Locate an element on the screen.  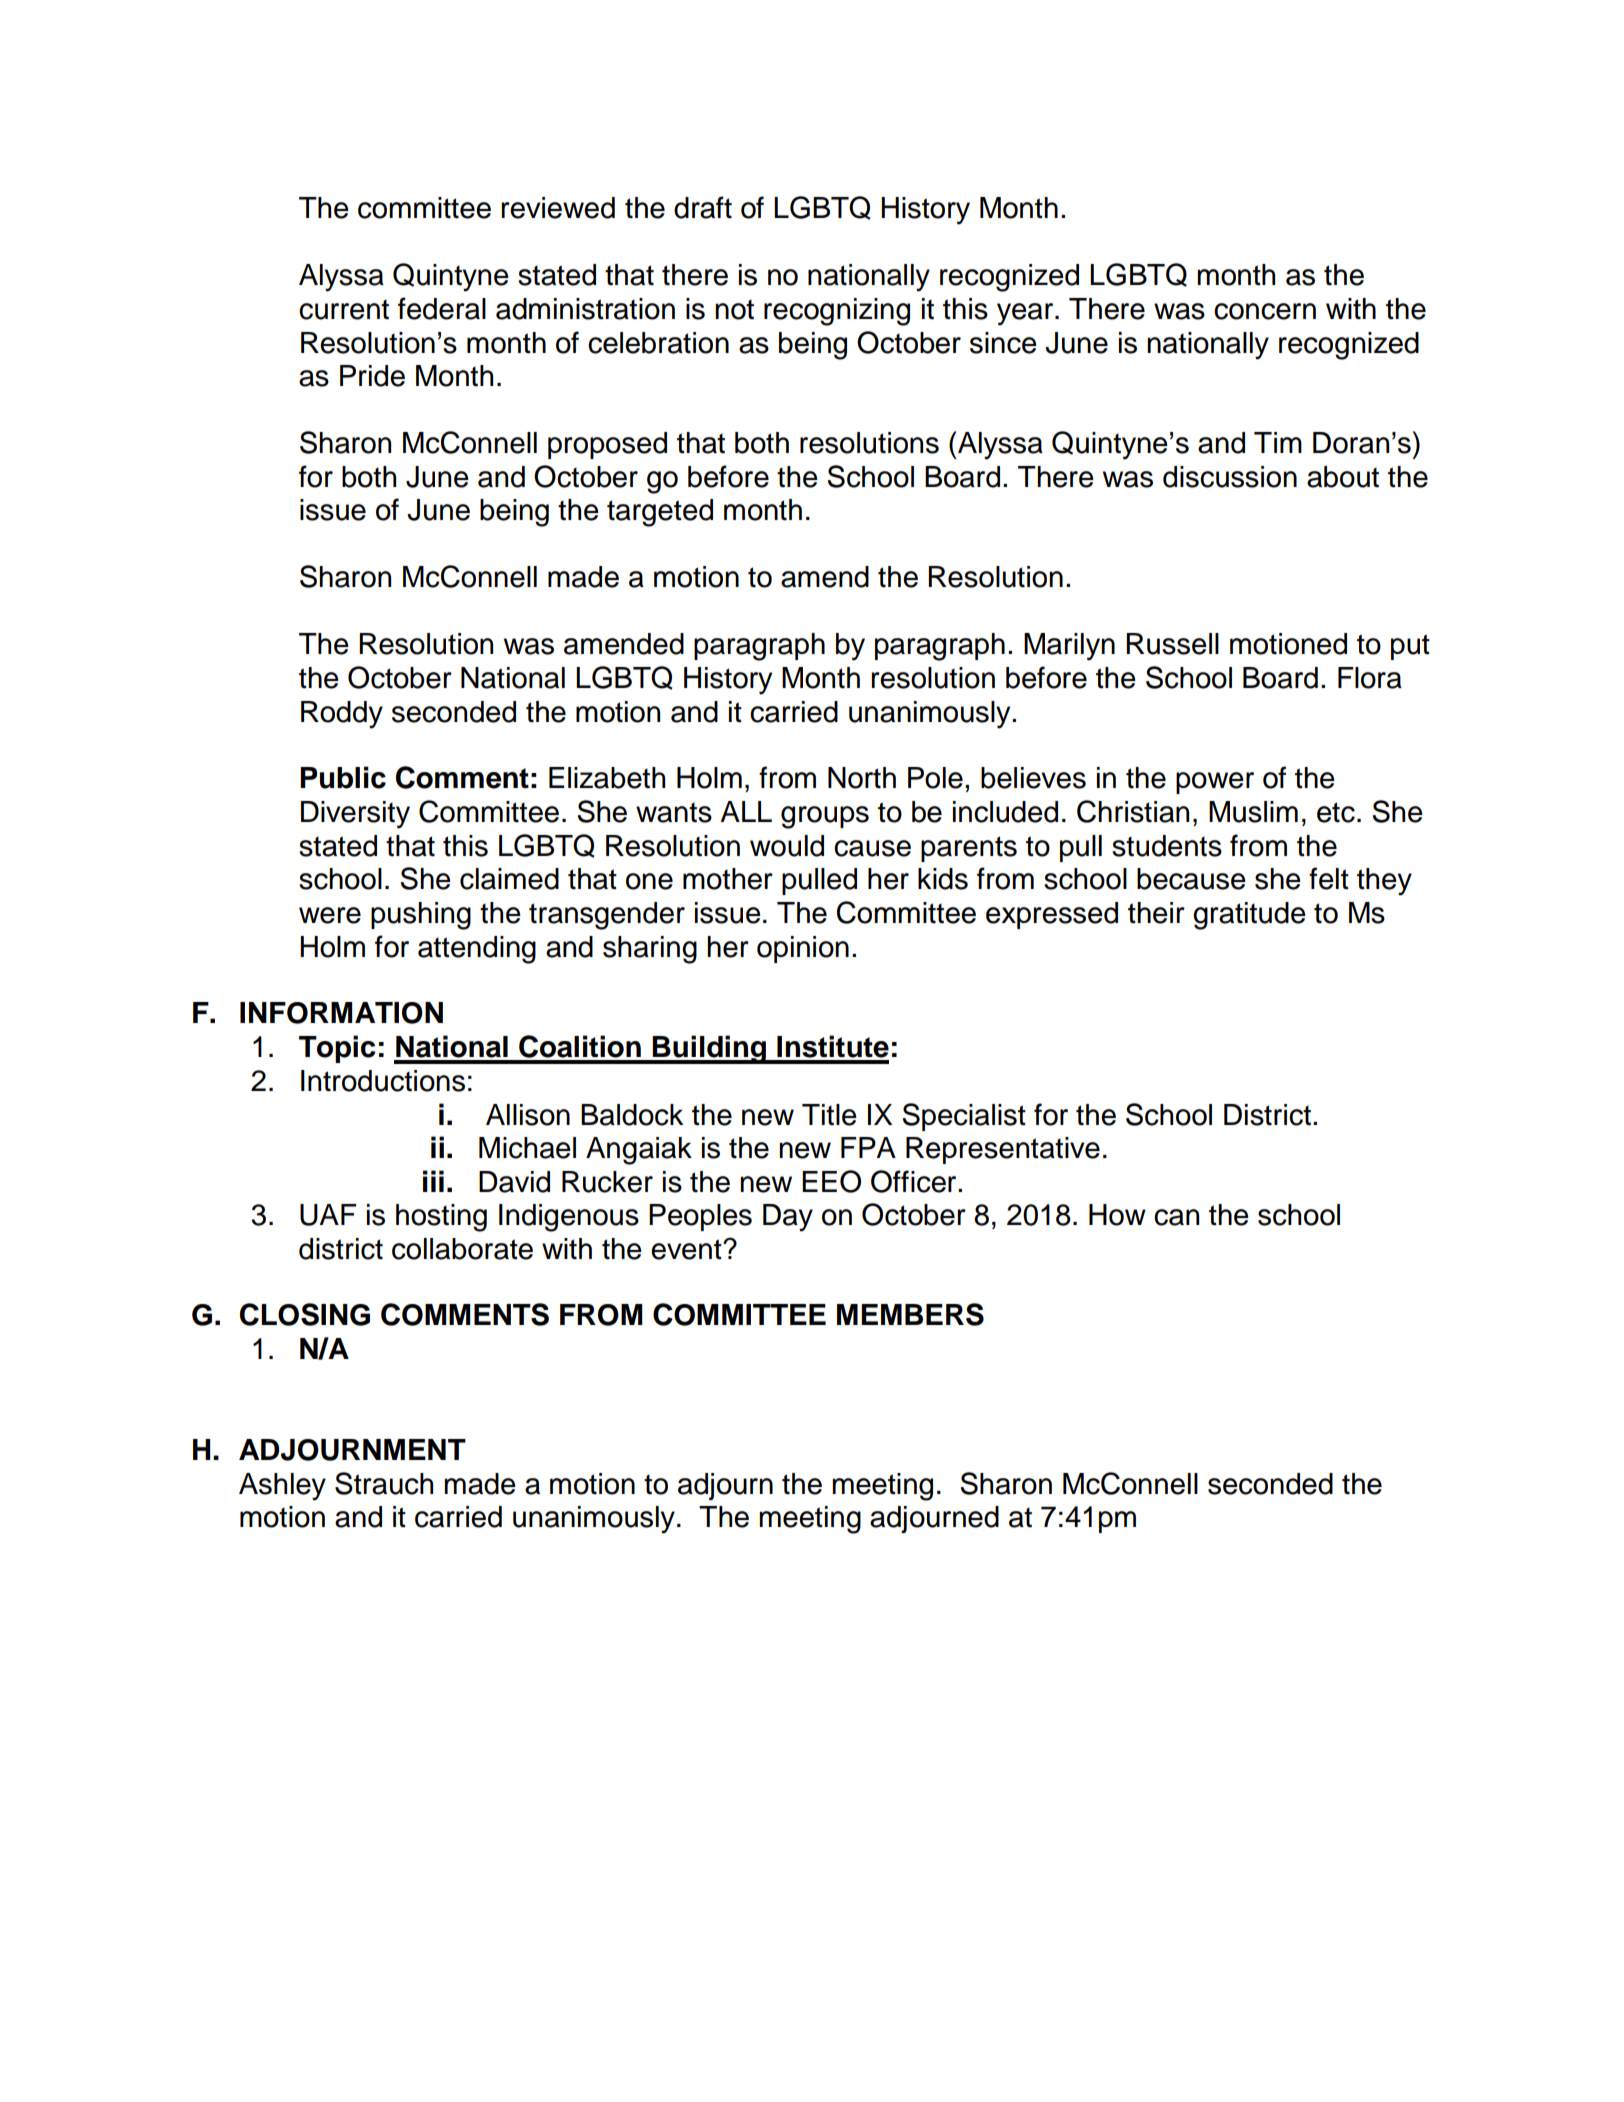
recognizing is located at coordinates (837, 312).
